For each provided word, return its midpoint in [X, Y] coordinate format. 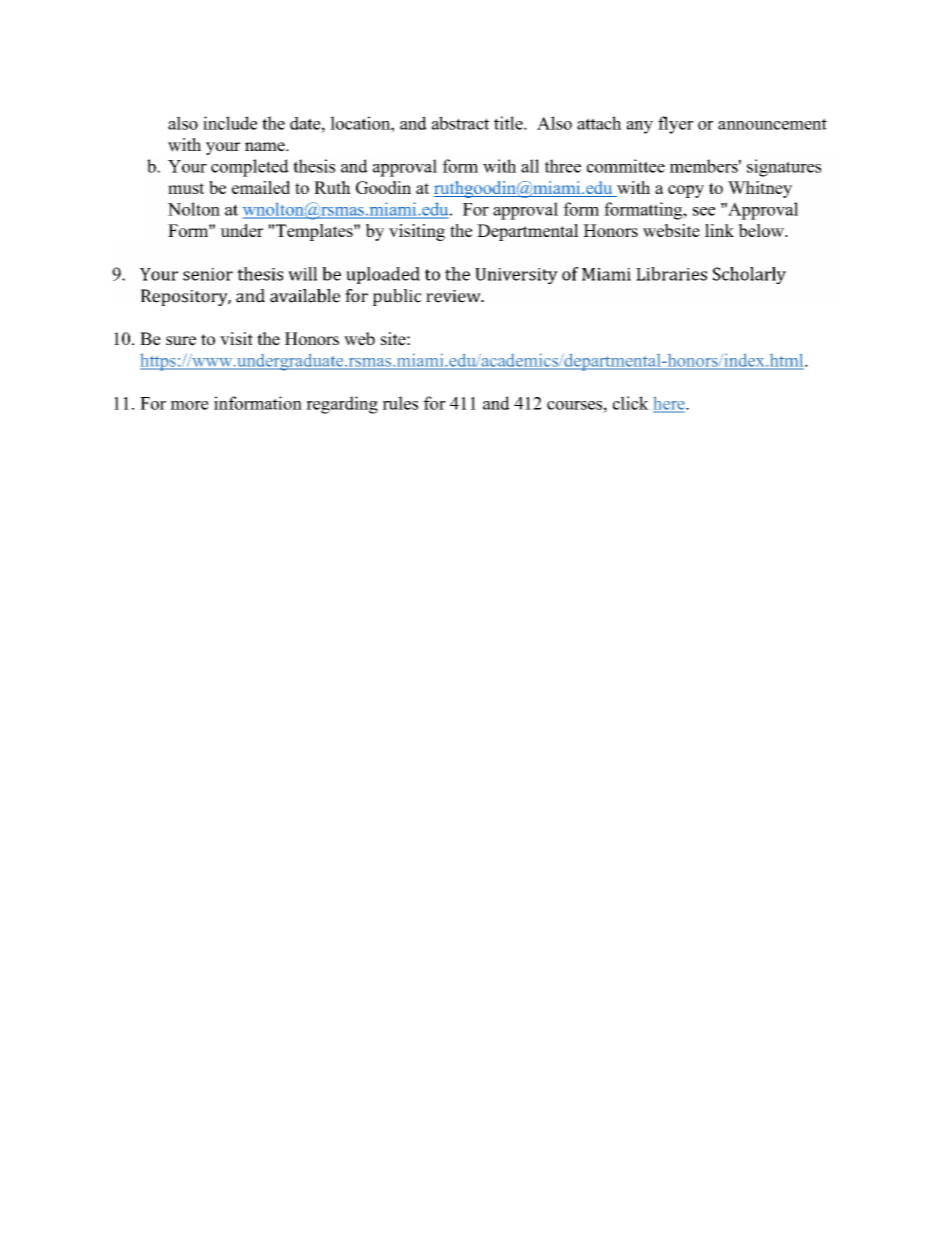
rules [400, 403]
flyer [675, 125]
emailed [261, 187]
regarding [342, 405]
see [704, 211]
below [762, 230]
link [719, 230]
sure [181, 341]
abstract [460, 123]
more [189, 405]
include [230, 123]
